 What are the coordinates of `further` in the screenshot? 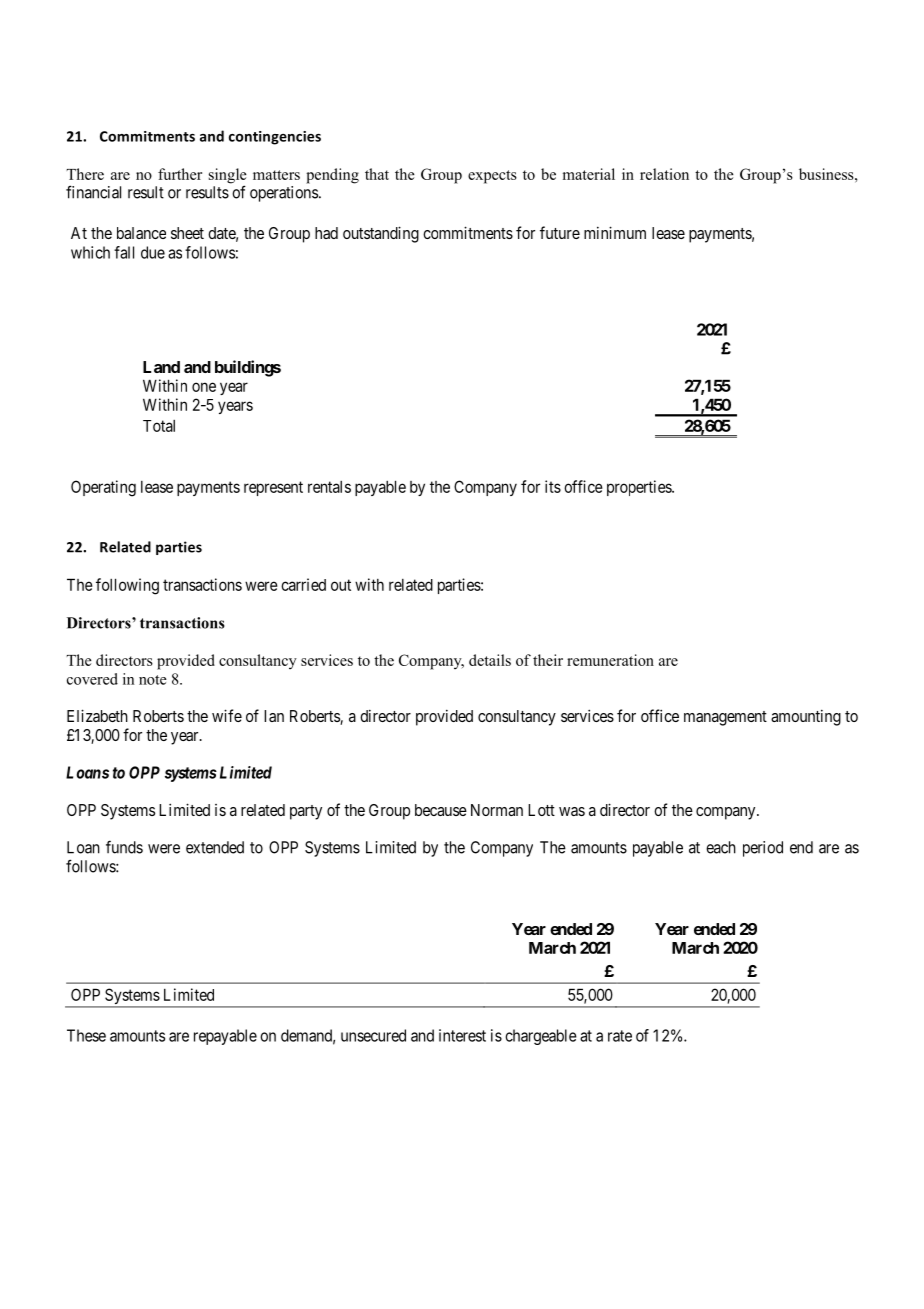 It's located at (180, 174).
